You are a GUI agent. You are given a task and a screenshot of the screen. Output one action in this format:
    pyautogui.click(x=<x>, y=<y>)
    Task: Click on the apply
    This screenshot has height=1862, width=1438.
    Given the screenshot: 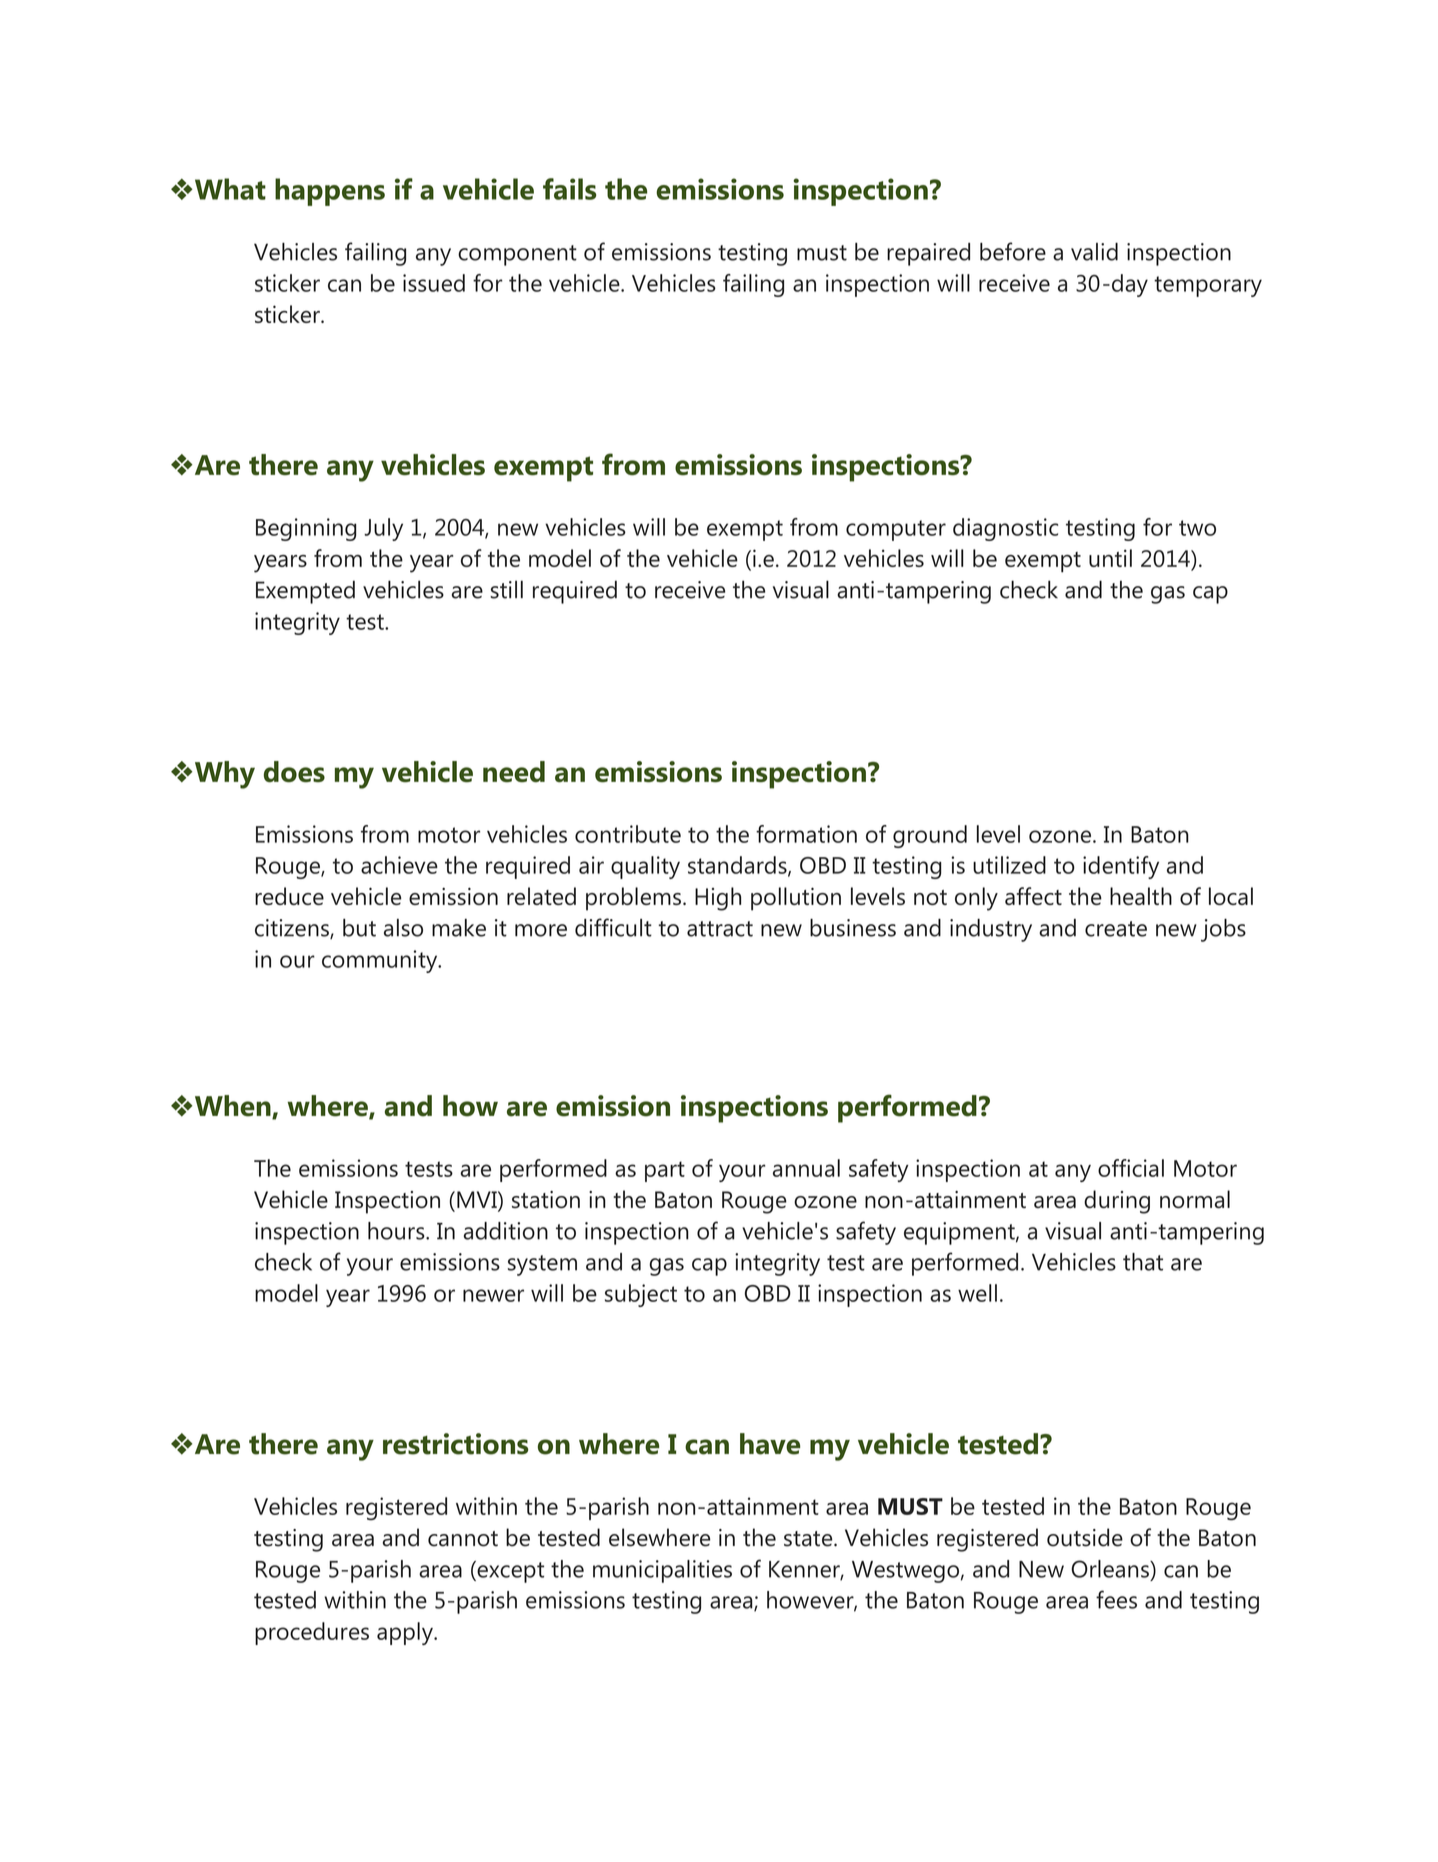 What is the action you would take?
    pyautogui.click(x=406, y=1633)
